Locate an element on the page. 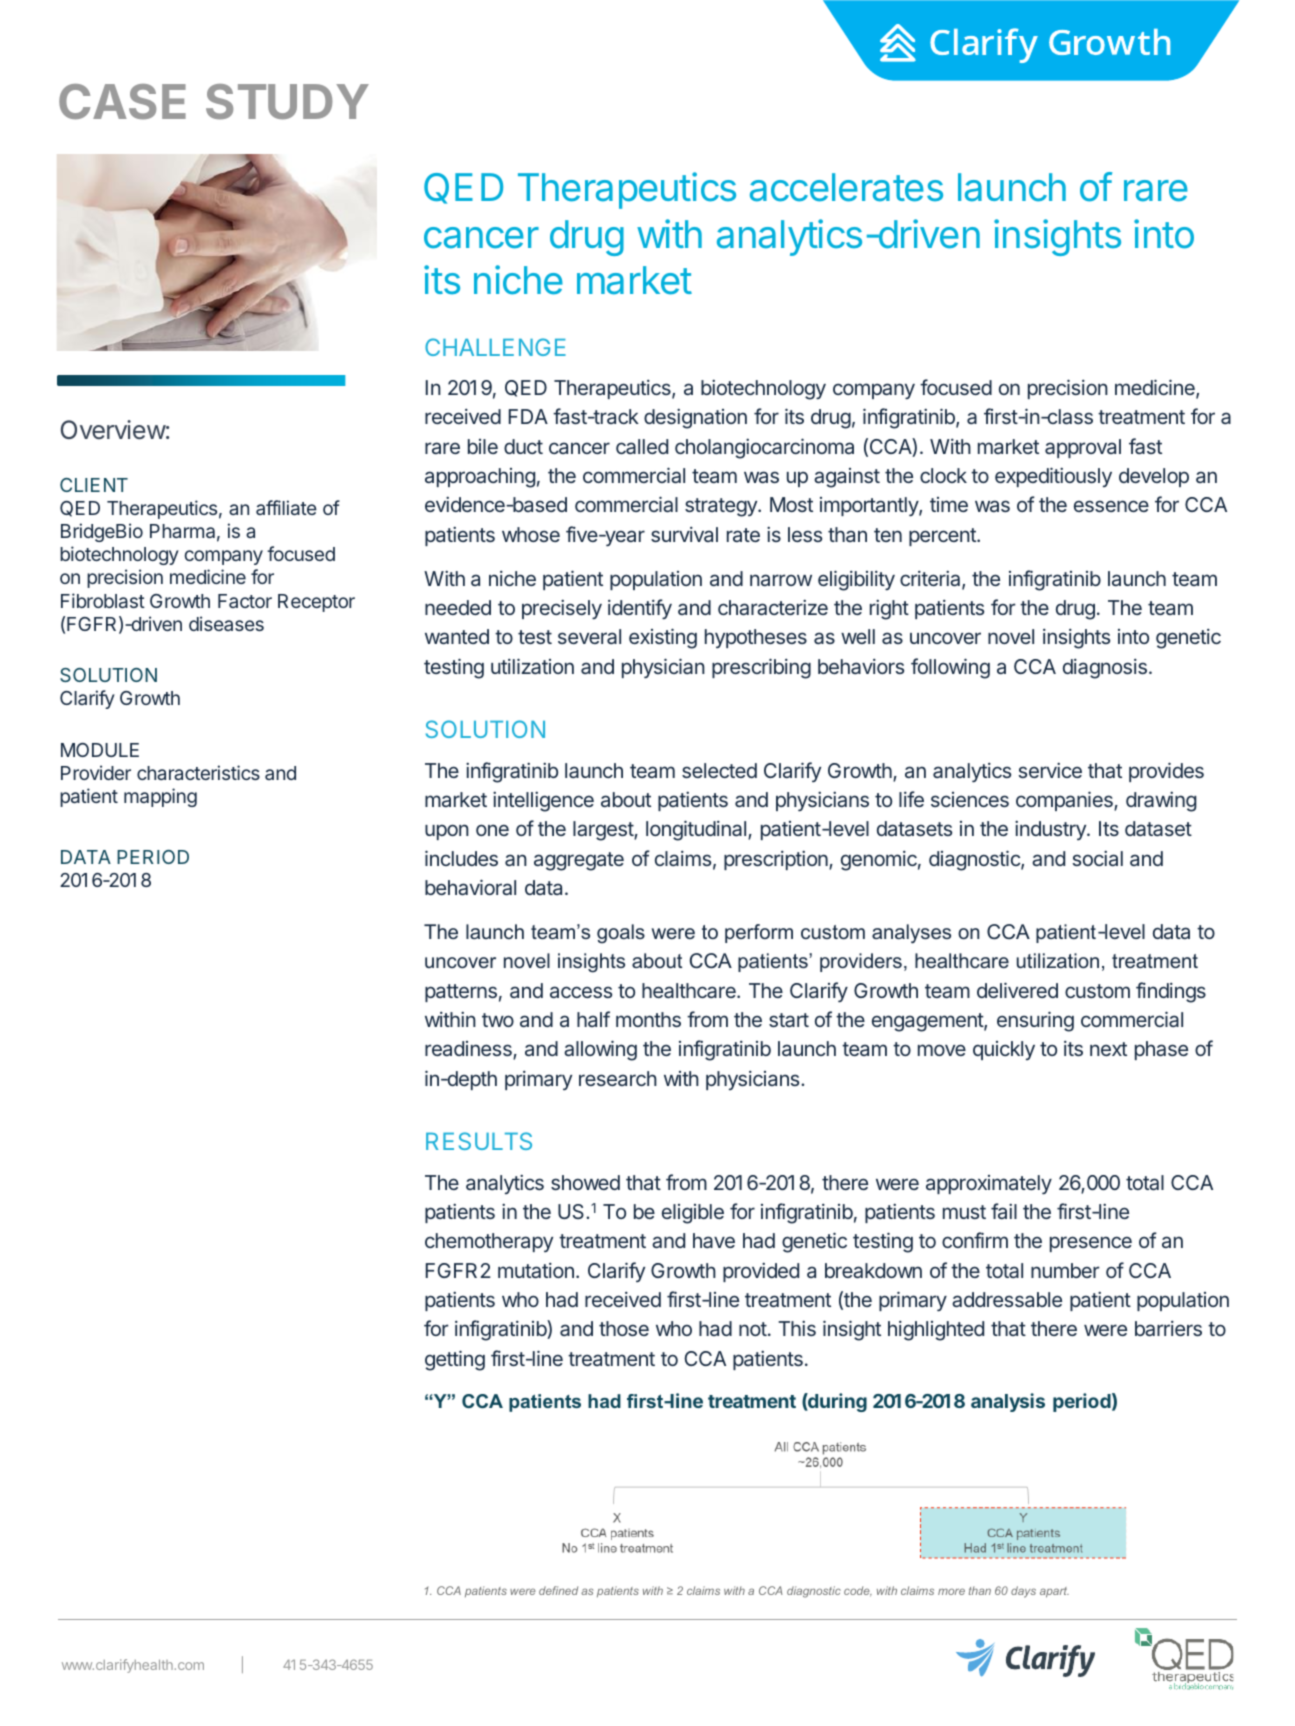 The width and height of the image is (1295, 1726). diagnosis is located at coordinates (1105, 669).
